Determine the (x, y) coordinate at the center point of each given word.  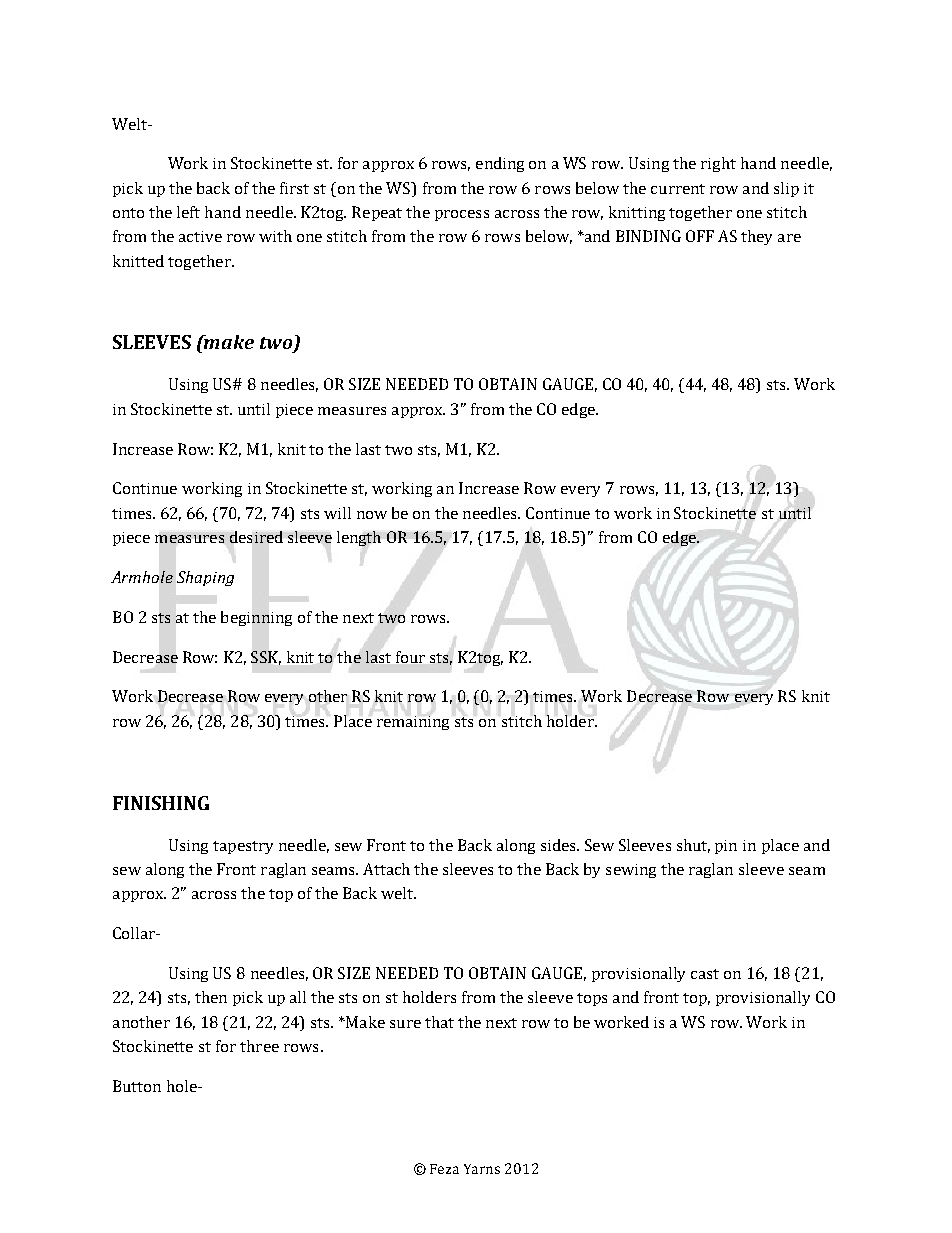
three (259, 1046)
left (188, 212)
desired (256, 537)
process (462, 215)
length (359, 538)
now (372, 515)
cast (705, 974)
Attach (386, 869)
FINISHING (161, 803)
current (678, 189)
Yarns (482, 1169)
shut (693, 846)
